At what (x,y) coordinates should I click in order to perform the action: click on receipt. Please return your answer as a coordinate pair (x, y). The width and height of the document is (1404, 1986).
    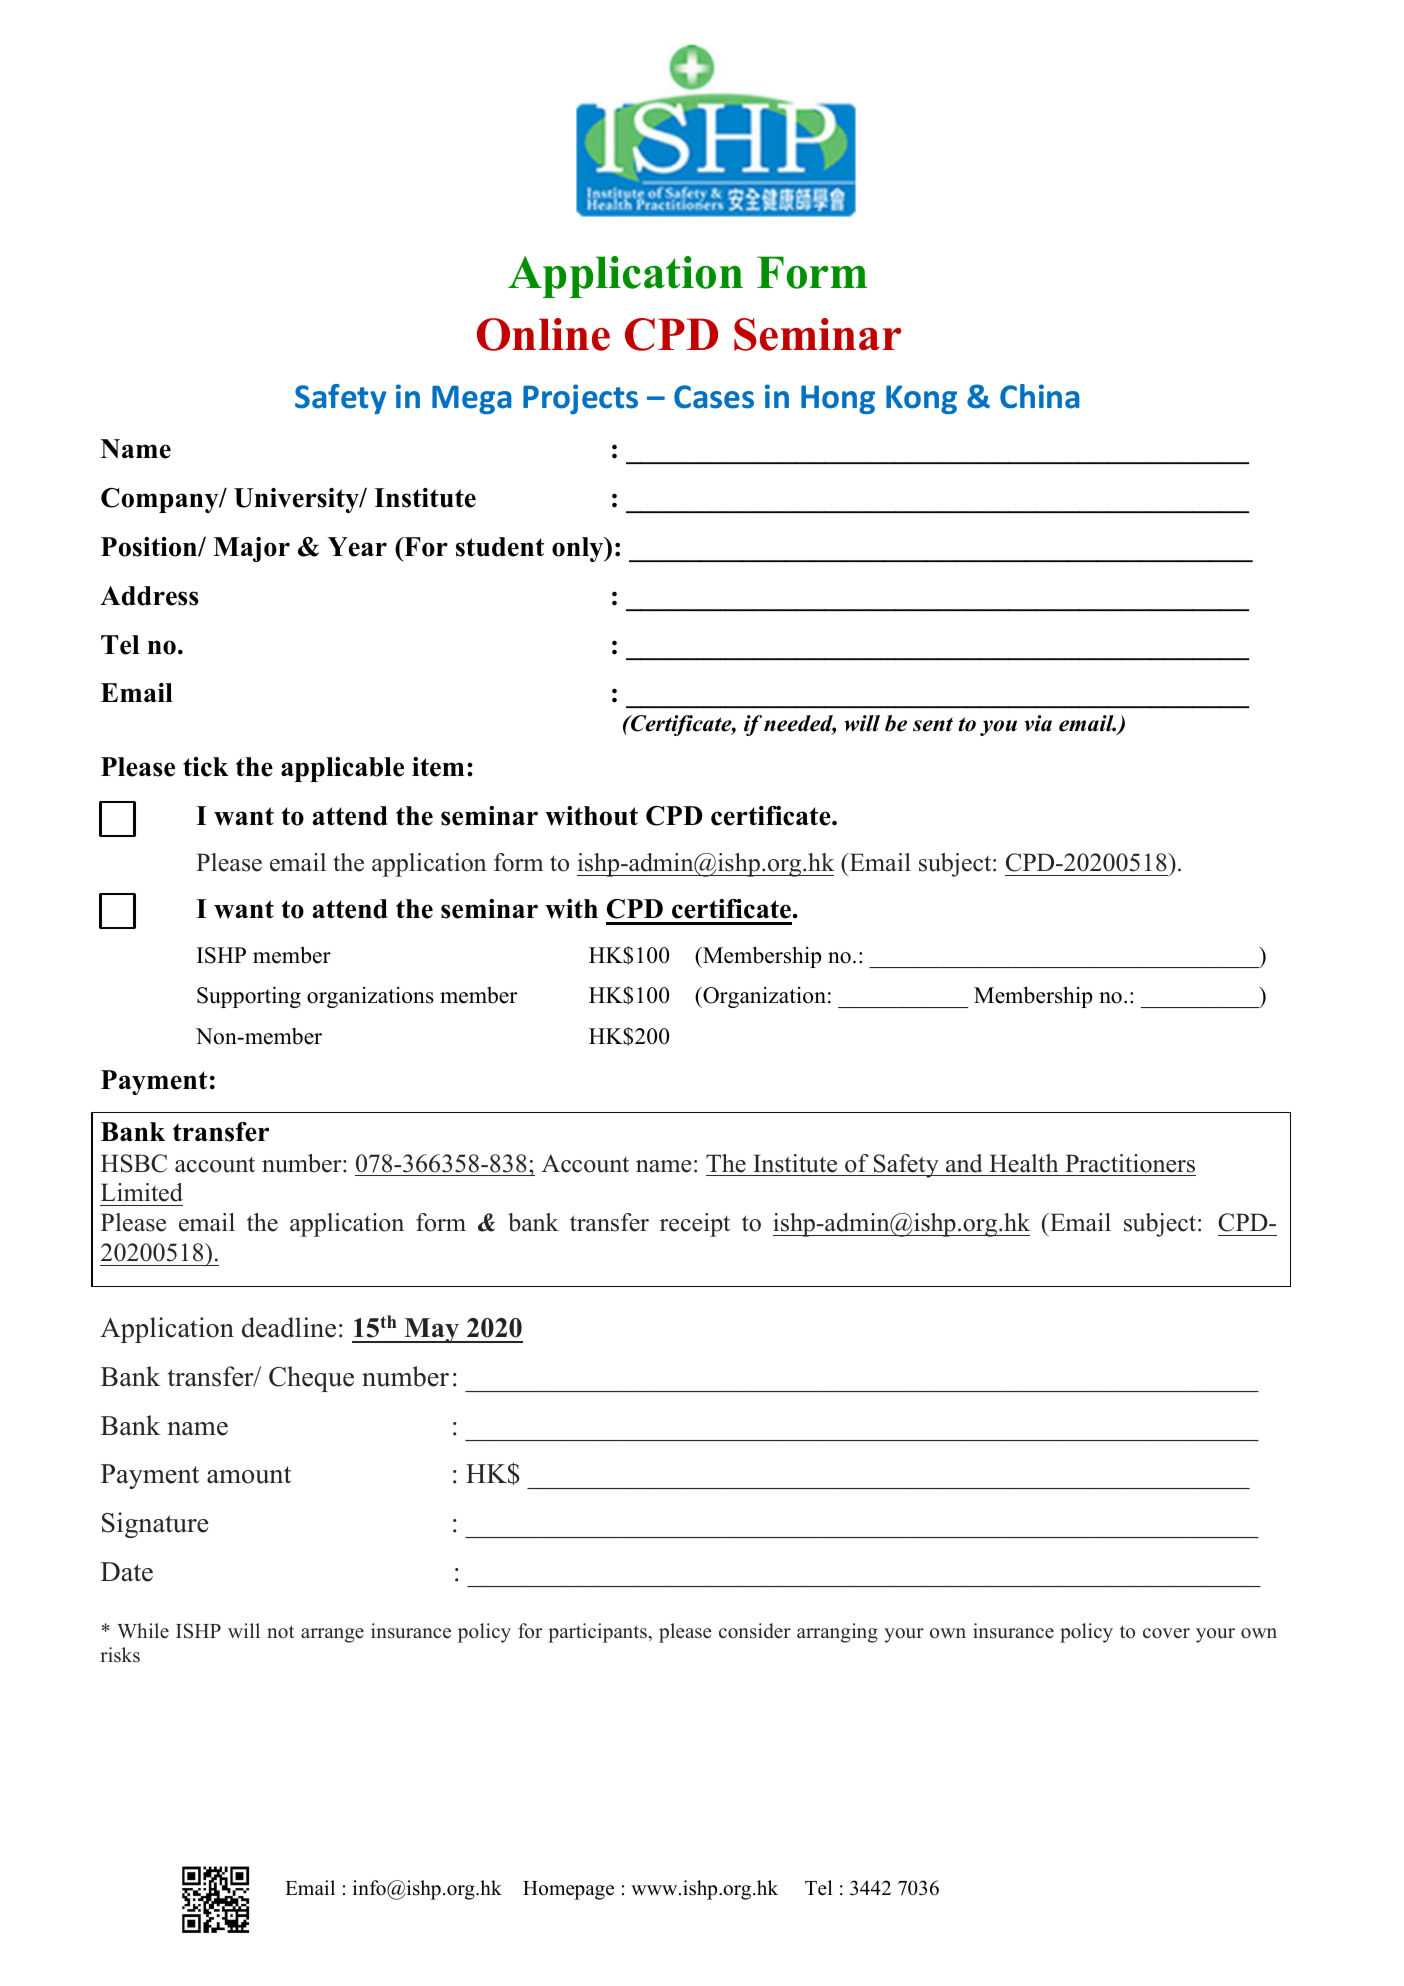
    Looking at the image, I should click on (695, 1225).
